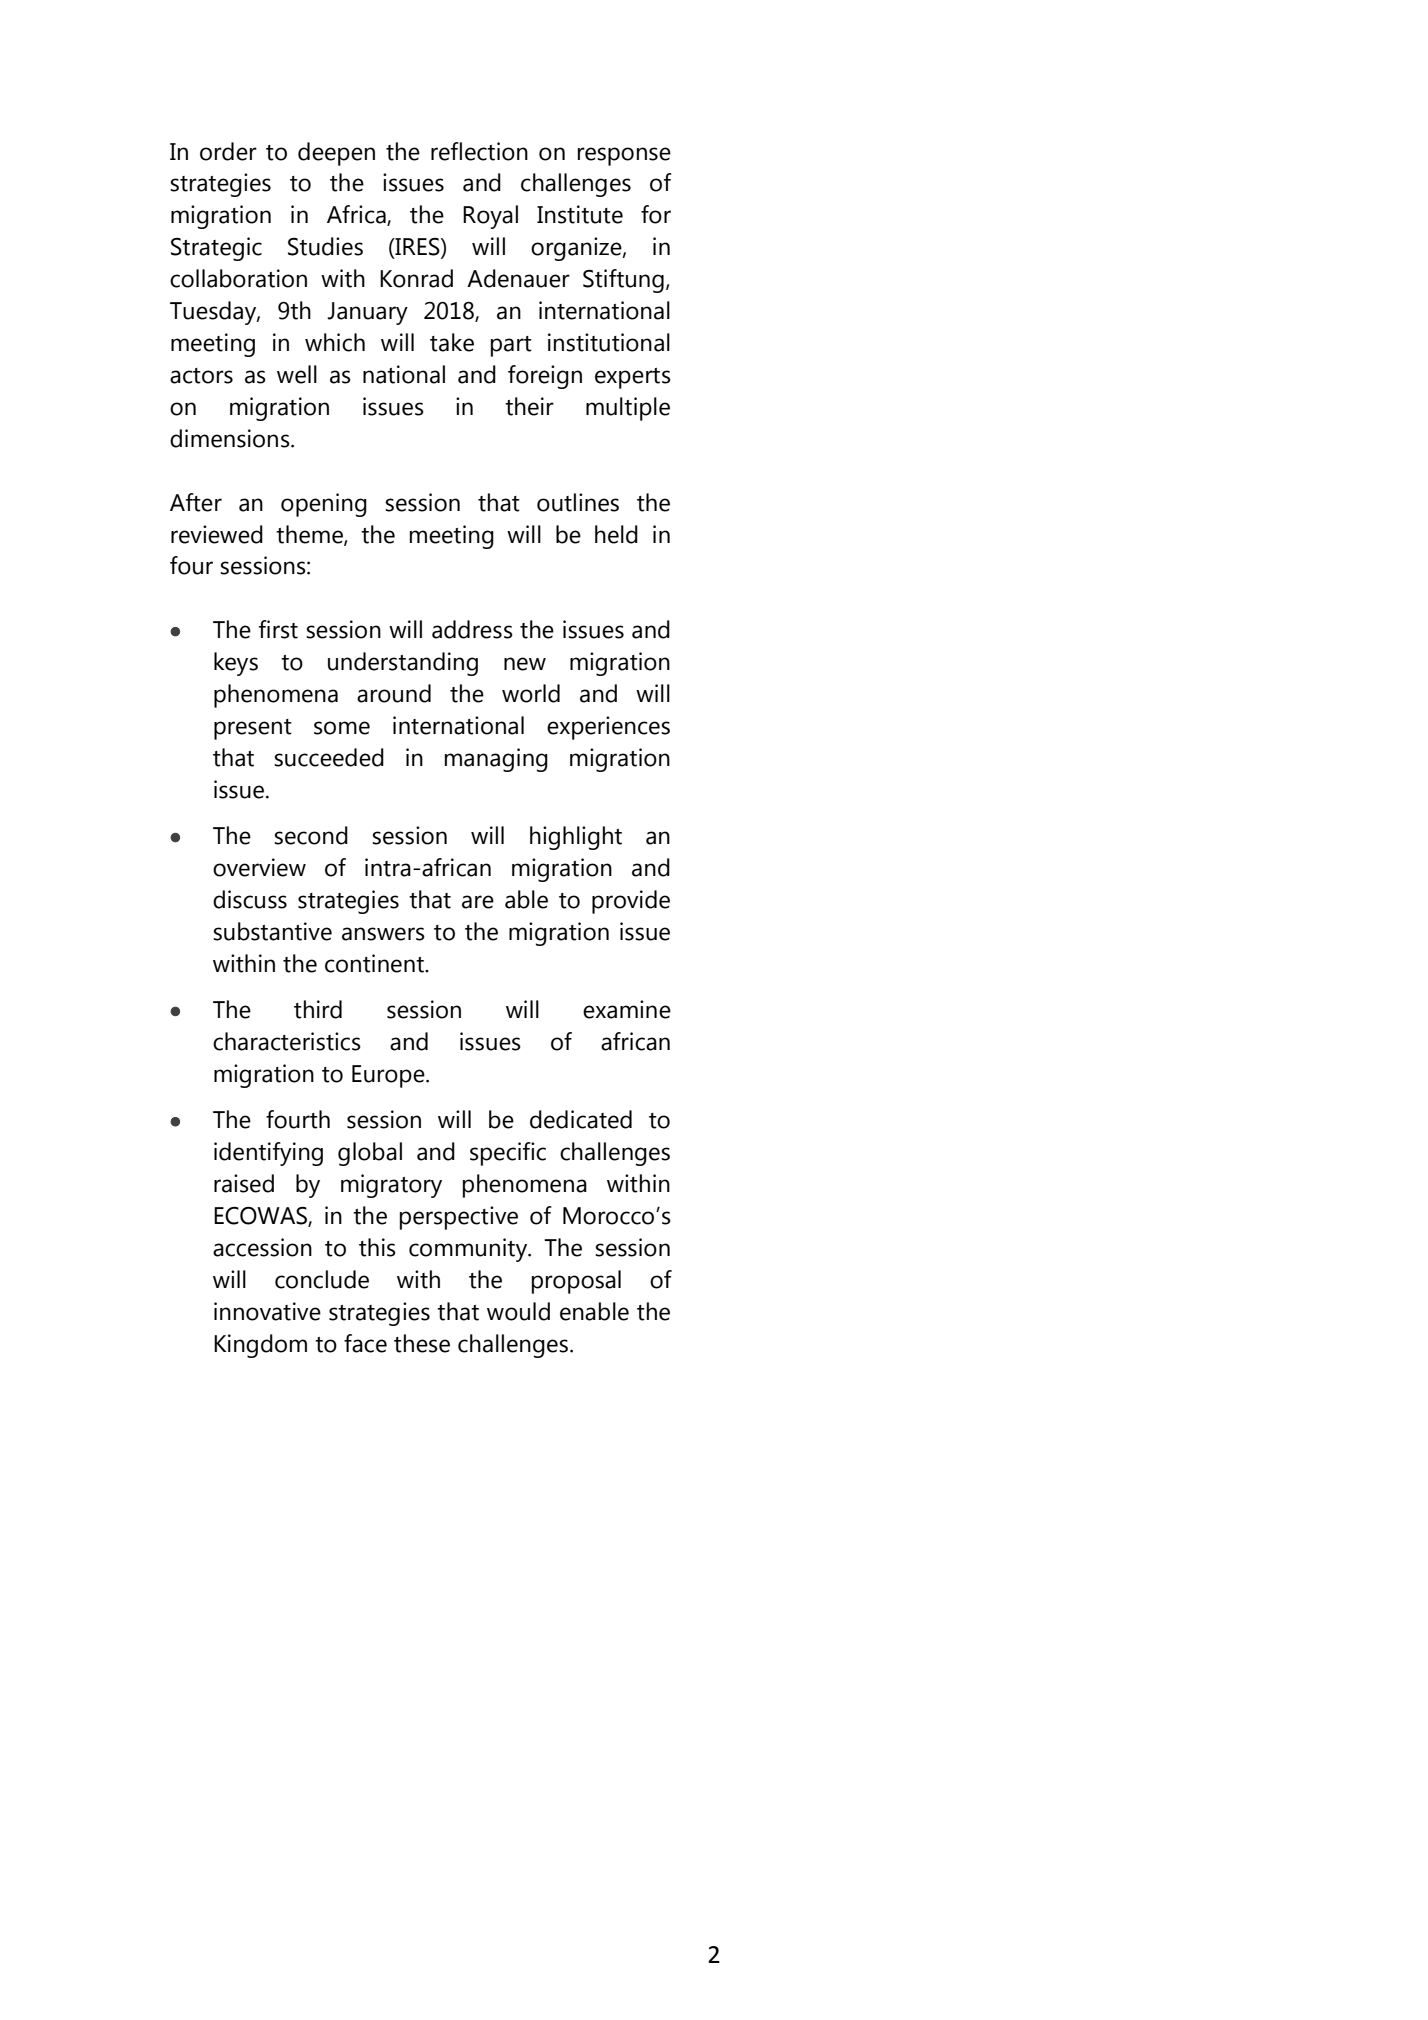 This image has width=1428, height=2020. Describe the element at coordinates (383, 934) in the image. I see `answers` at that location.
